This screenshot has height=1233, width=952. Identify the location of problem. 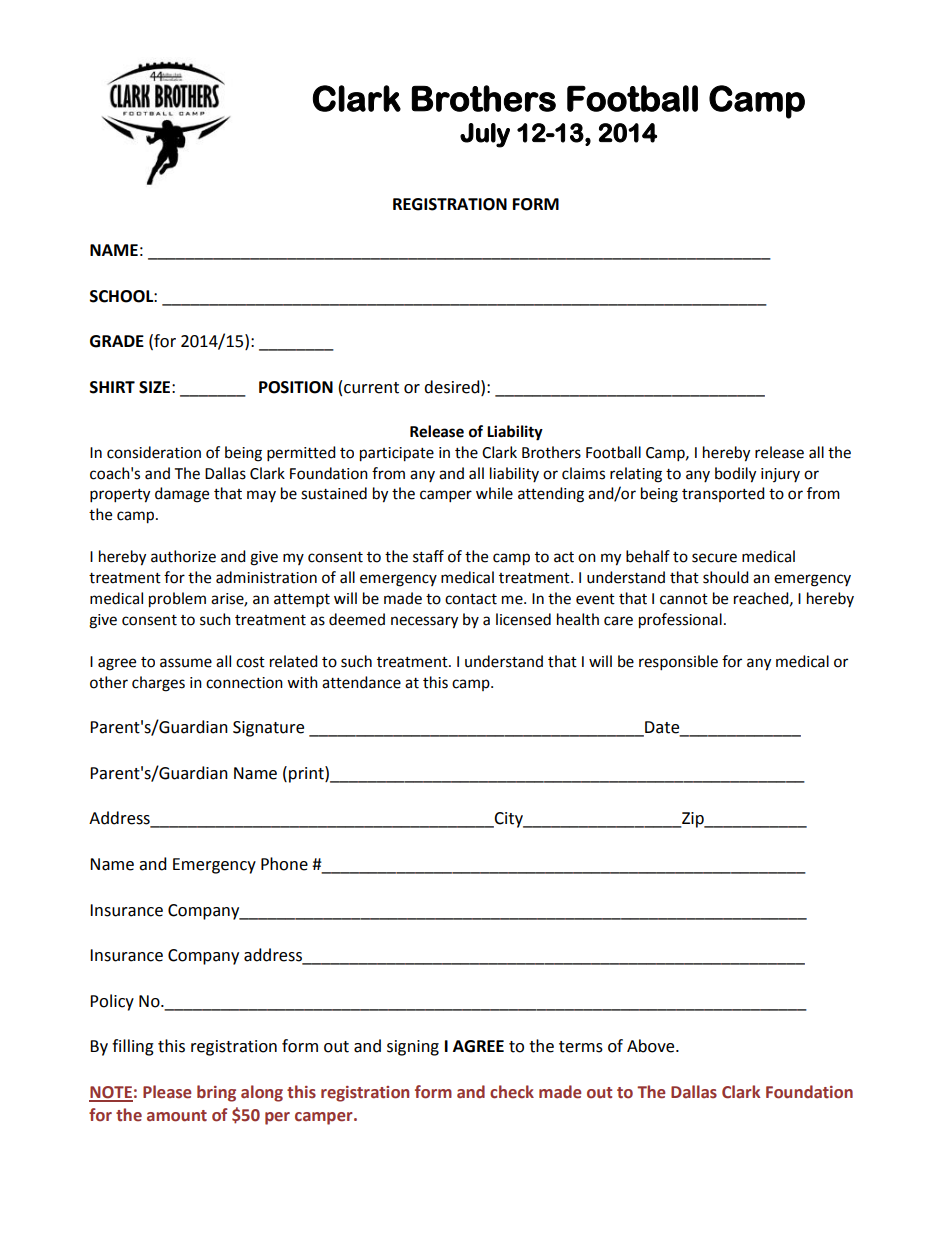
(177, 600).
